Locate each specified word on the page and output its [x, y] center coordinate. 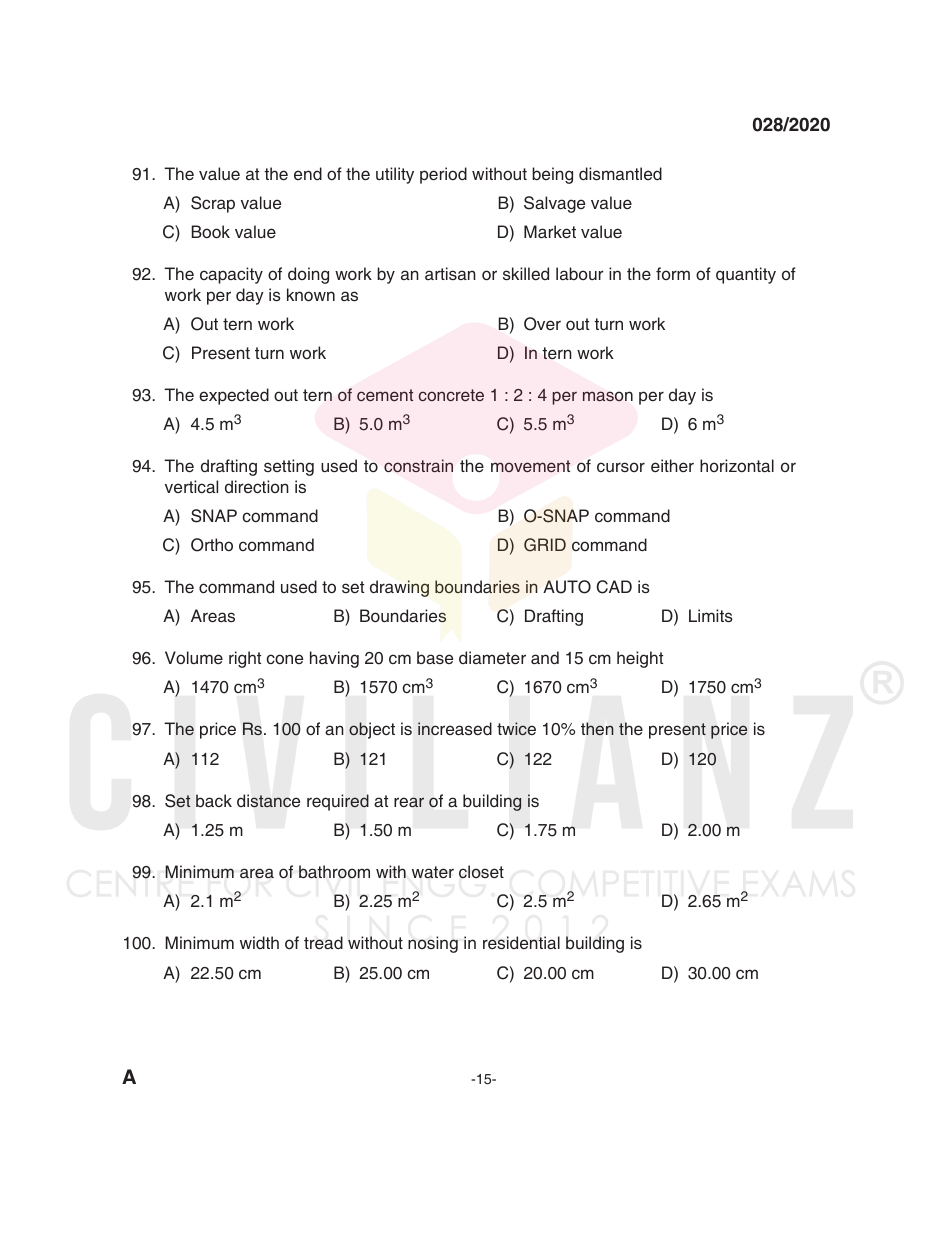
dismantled [620, 173]
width [259, 942]
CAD [614, 587]
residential [521, 942]
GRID [545, 545]
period [443, 175]
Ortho [212, 545]
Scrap [213, 204]
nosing [433, 944]
